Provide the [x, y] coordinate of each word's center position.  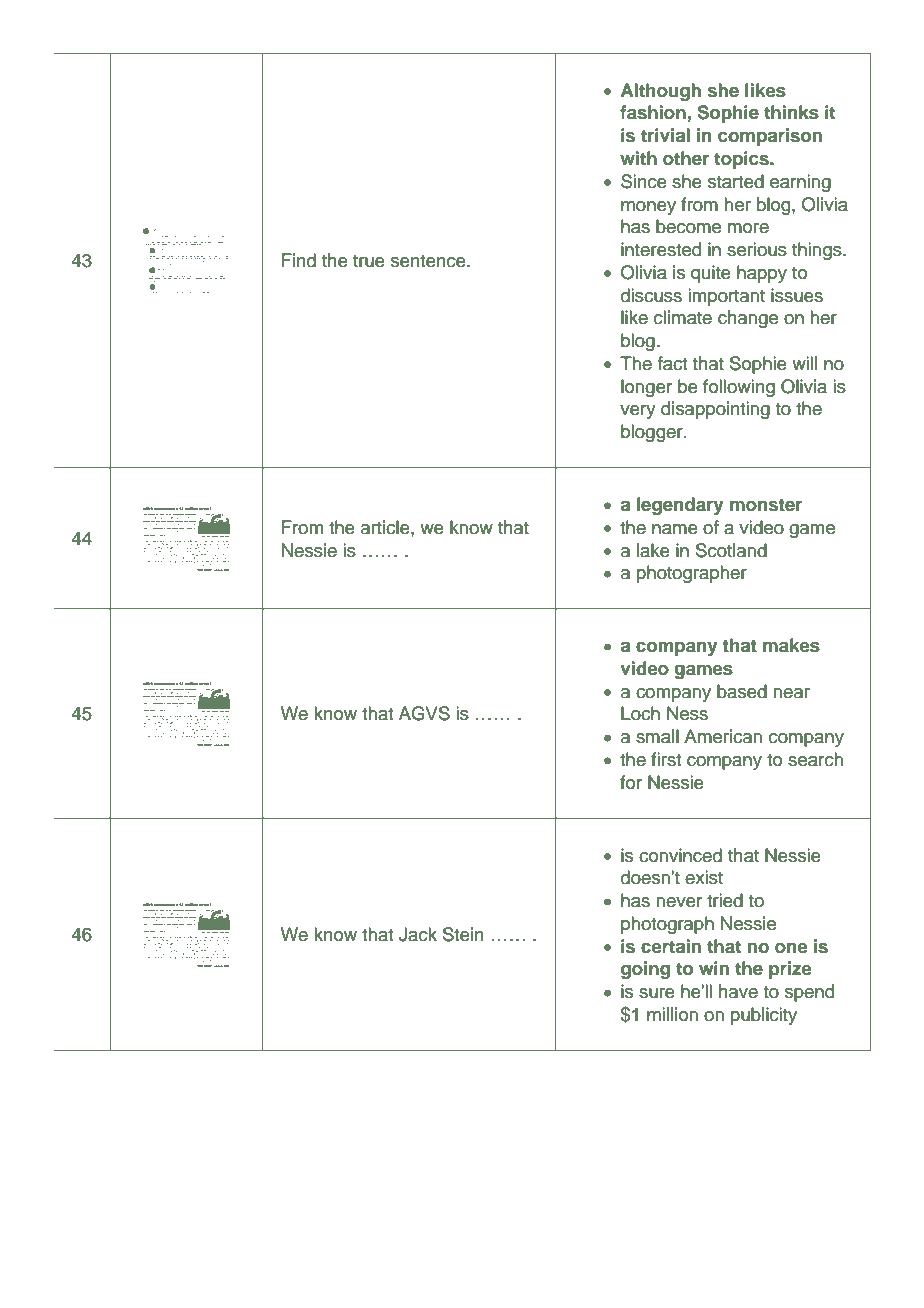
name [675, 529]
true [369, 261]
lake [653, 550]
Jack [418, 934]
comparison [770, 137]
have [738, 991]
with [638, 158]
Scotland [731, 550]
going [645, 970]
